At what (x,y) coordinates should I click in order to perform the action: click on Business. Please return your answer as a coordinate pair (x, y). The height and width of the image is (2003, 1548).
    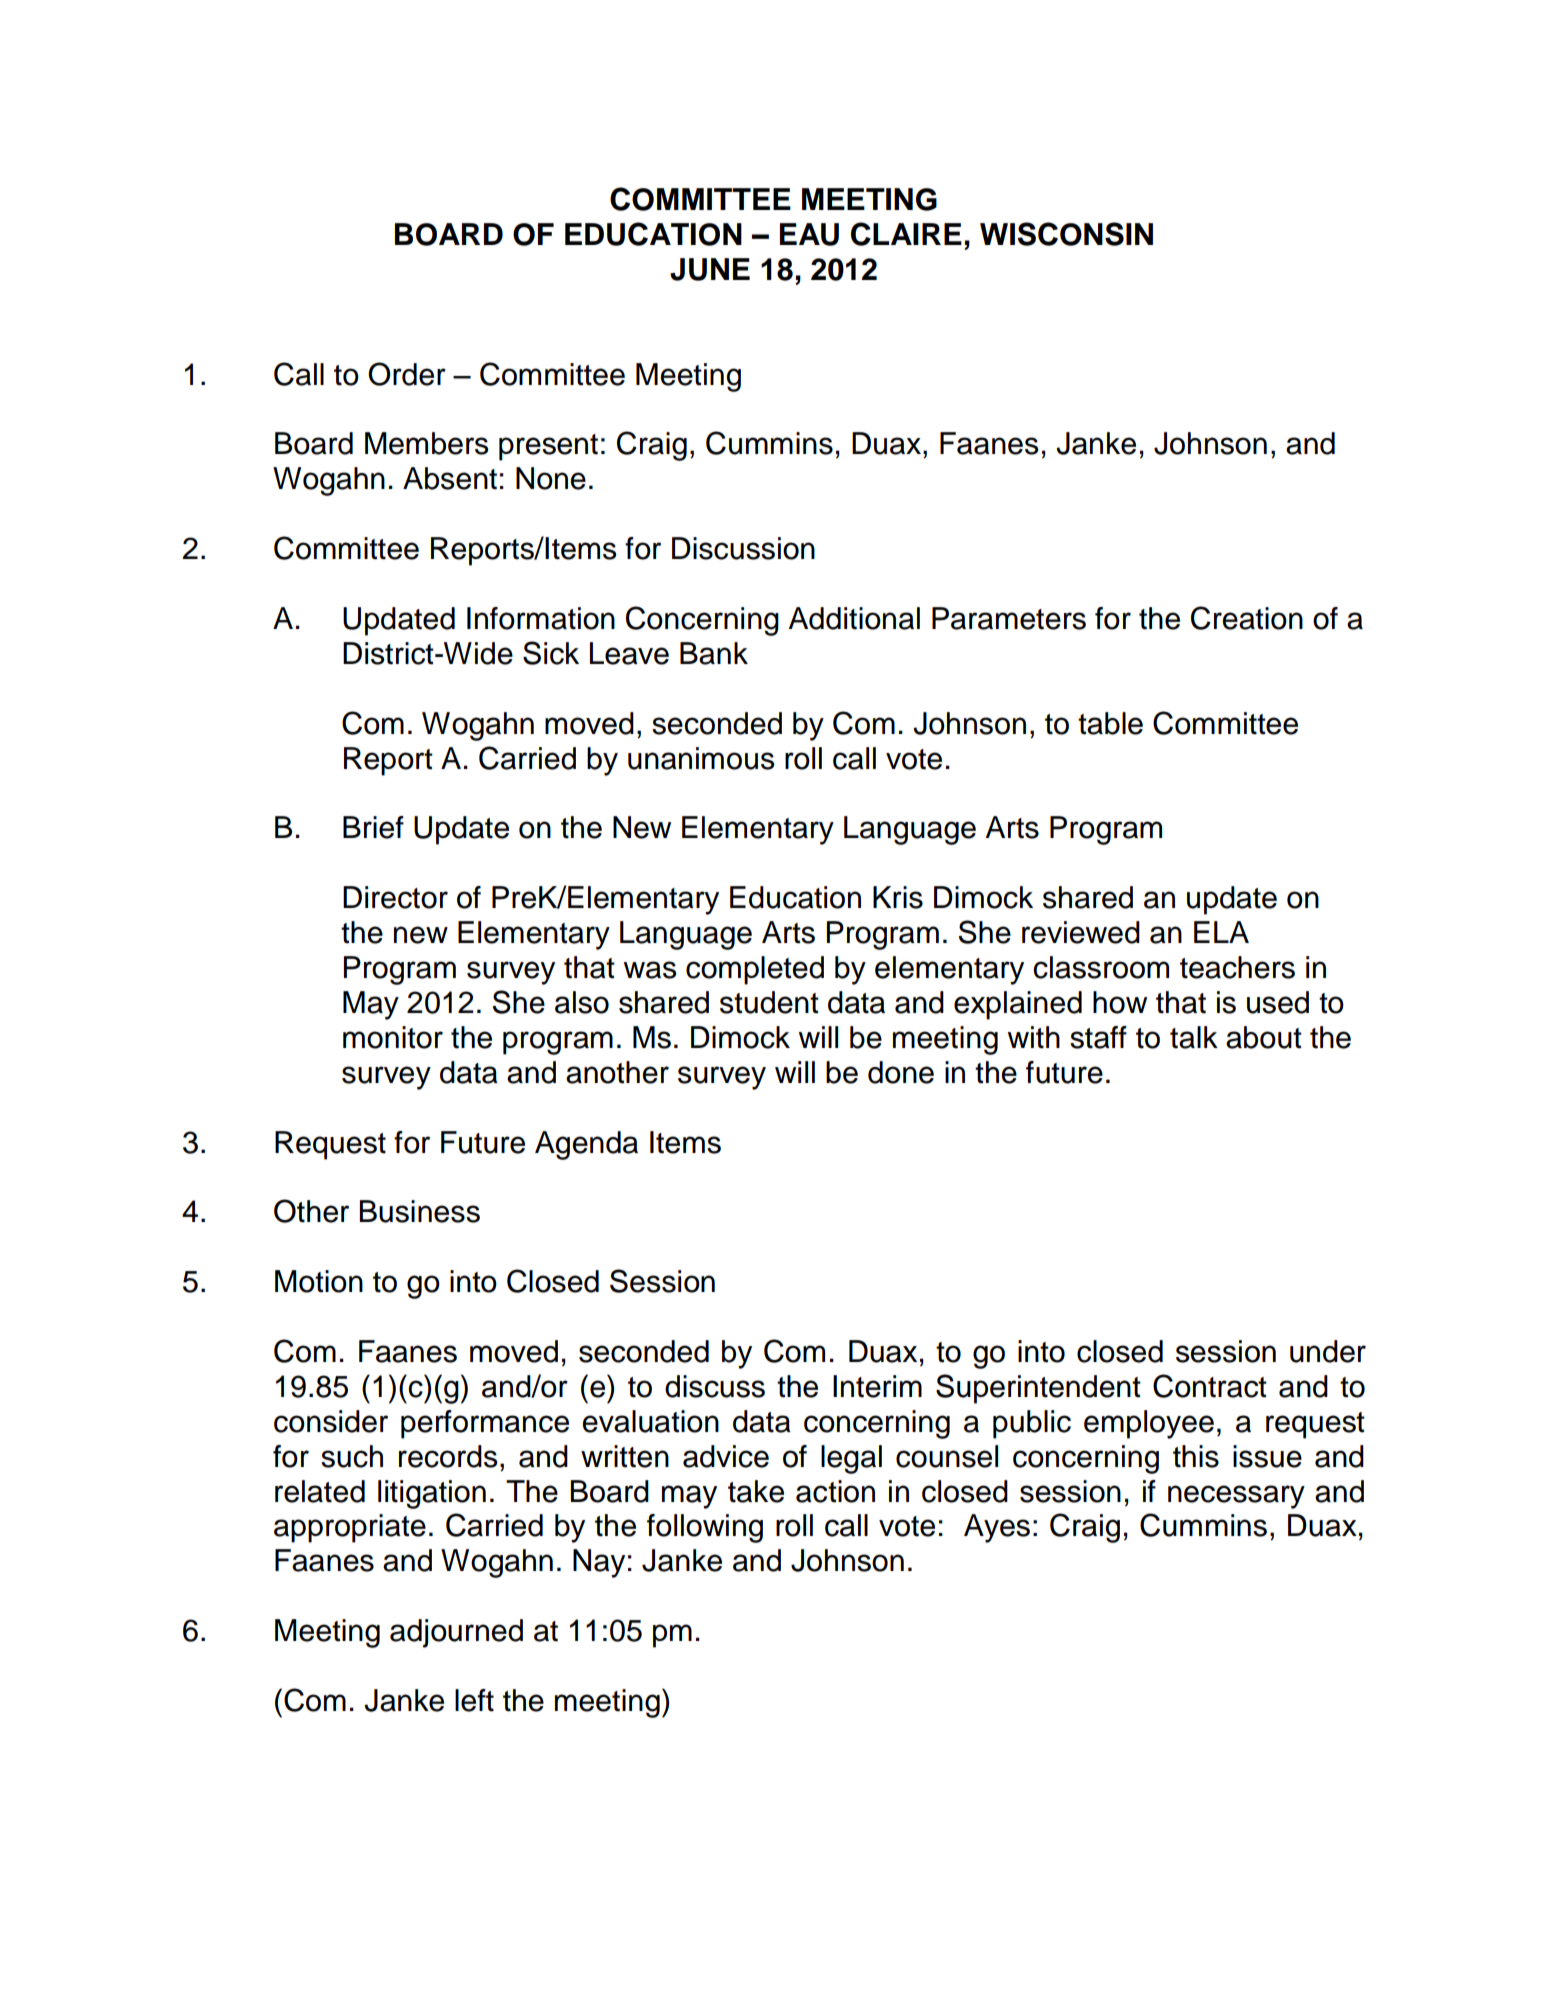
    Looking at the image, I should click on (419, 1211).
